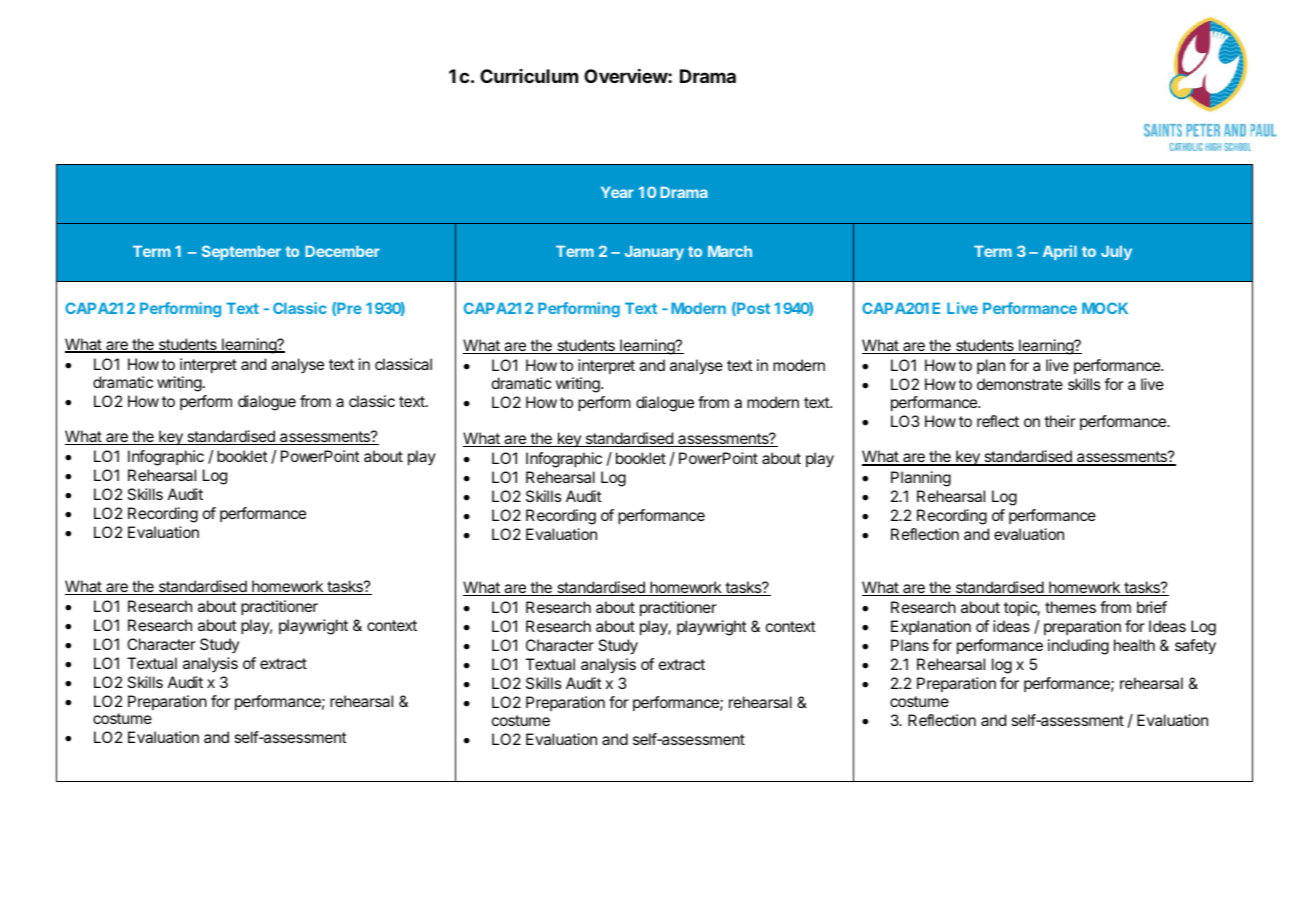 This image has height=924, width=1308. I want to click on demonstrate, so click(1020, 384).
